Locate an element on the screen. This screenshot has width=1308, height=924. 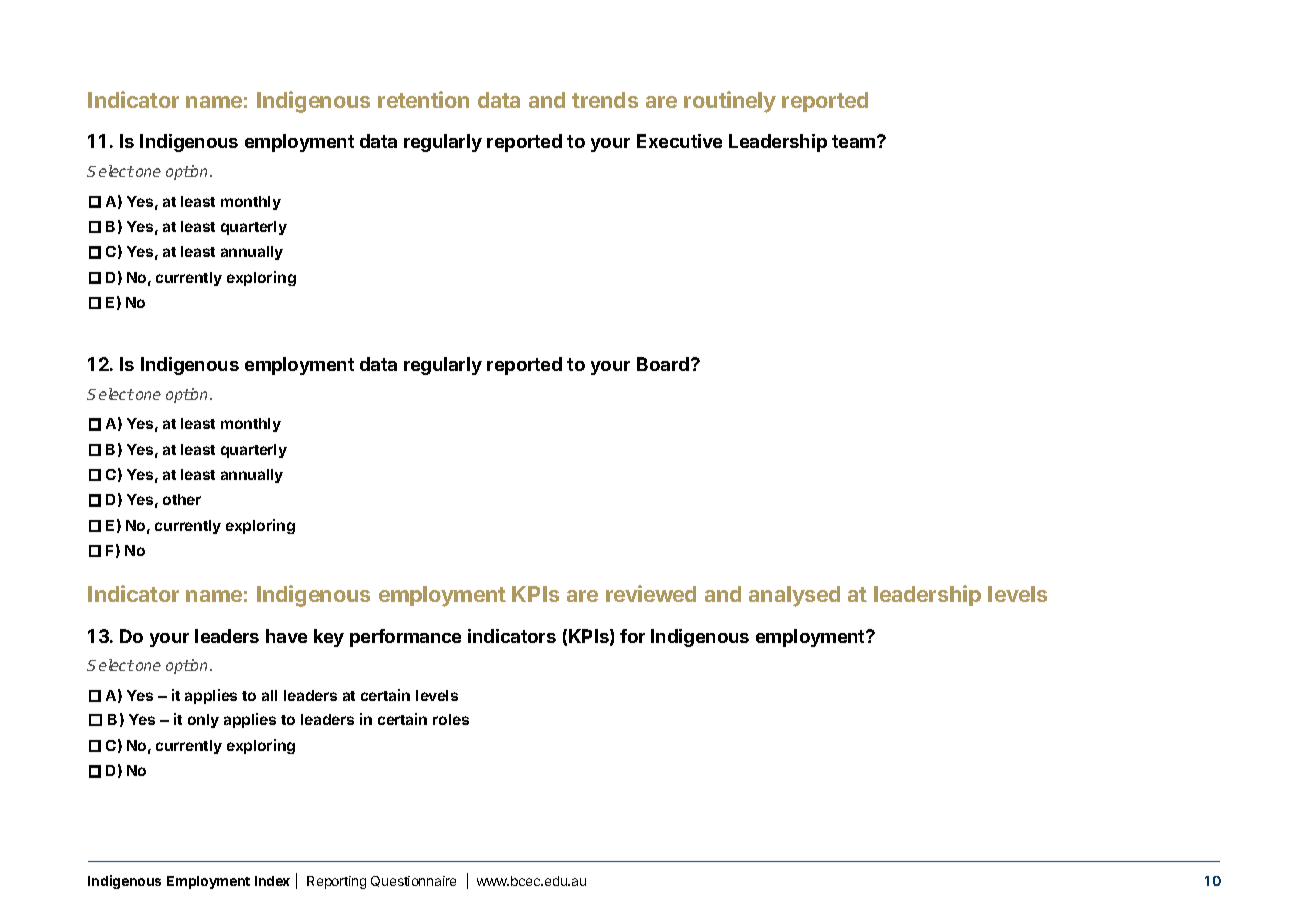
Index is located at coordinates (272, 881).
